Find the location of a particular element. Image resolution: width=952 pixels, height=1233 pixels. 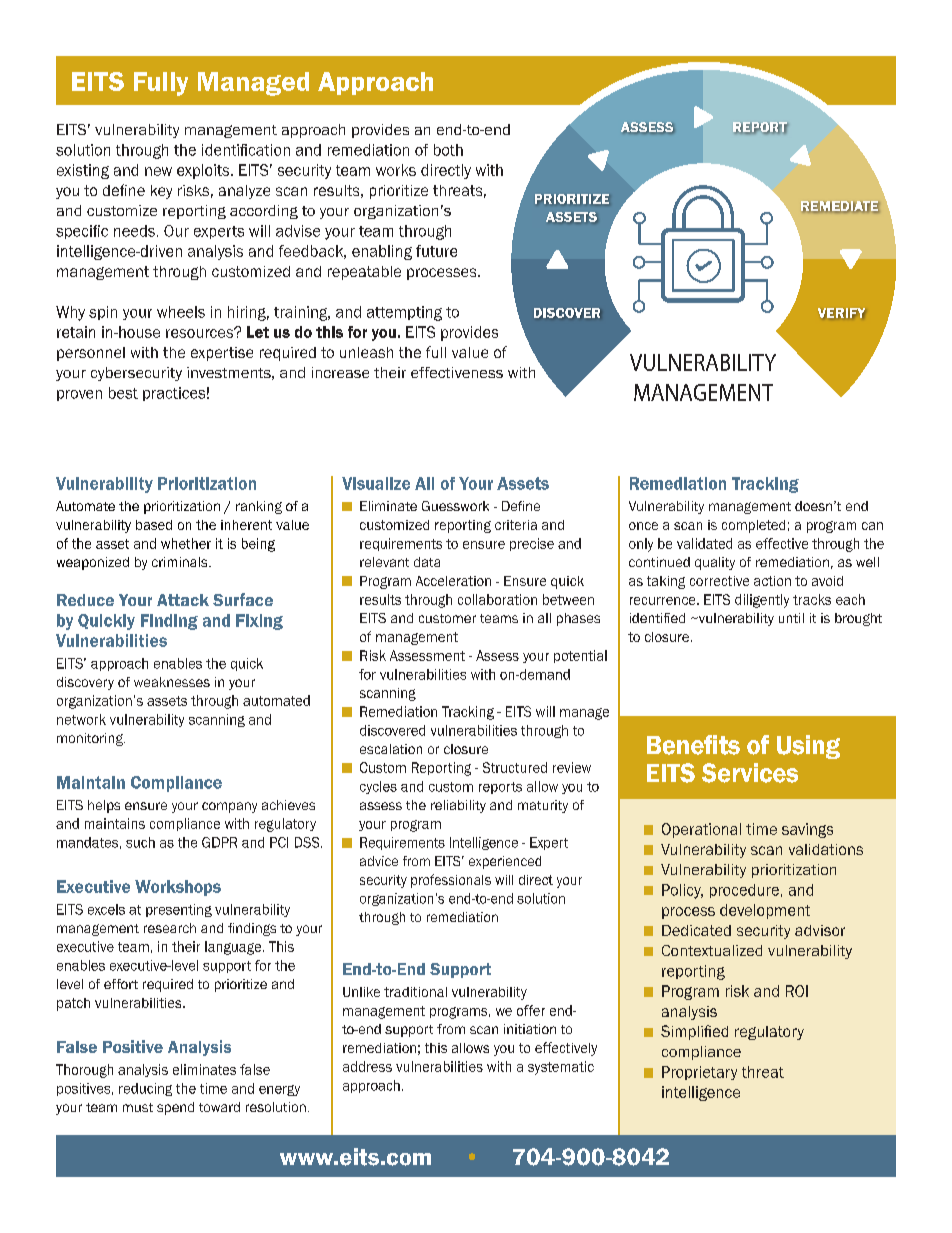

unleash is located at coordinates (366, 352).
